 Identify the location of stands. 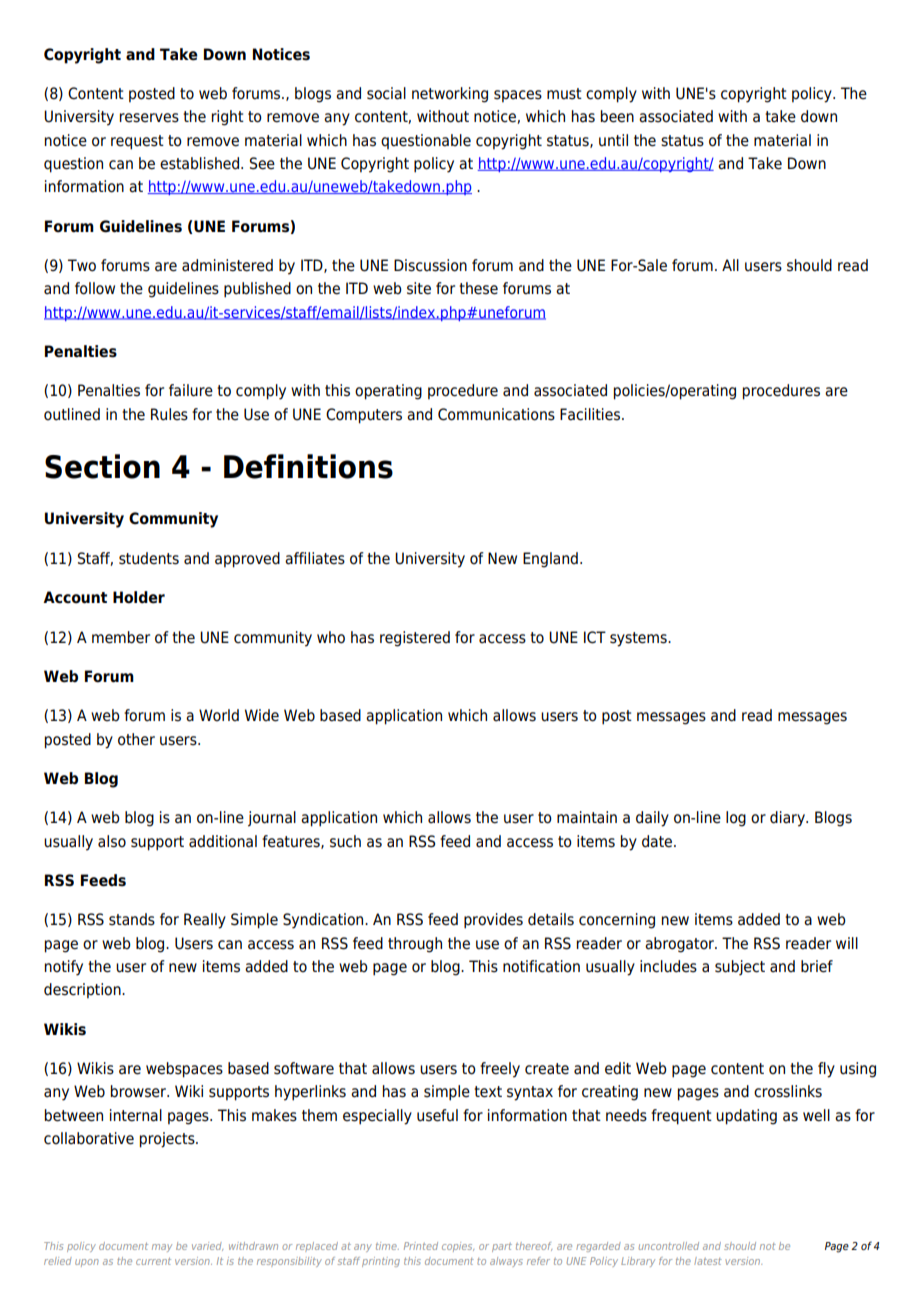
(132, 919).
